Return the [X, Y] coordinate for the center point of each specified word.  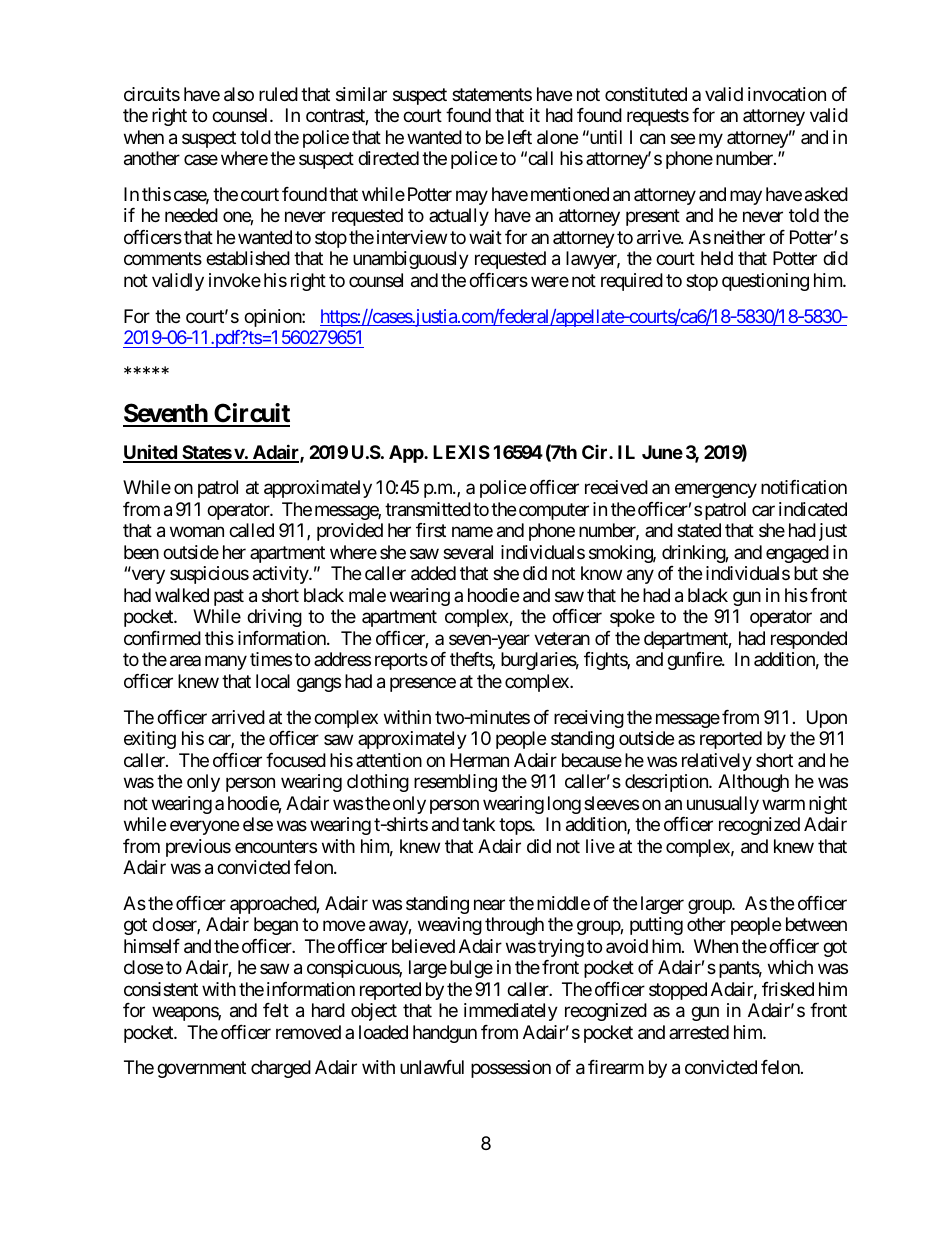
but [806, 573]
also [239, 94]
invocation [787, 94]
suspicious [209, 575]
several [468, 552]
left [520, 137]
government [201, 1070]
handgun [445, 1034]
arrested [699, 1032]
